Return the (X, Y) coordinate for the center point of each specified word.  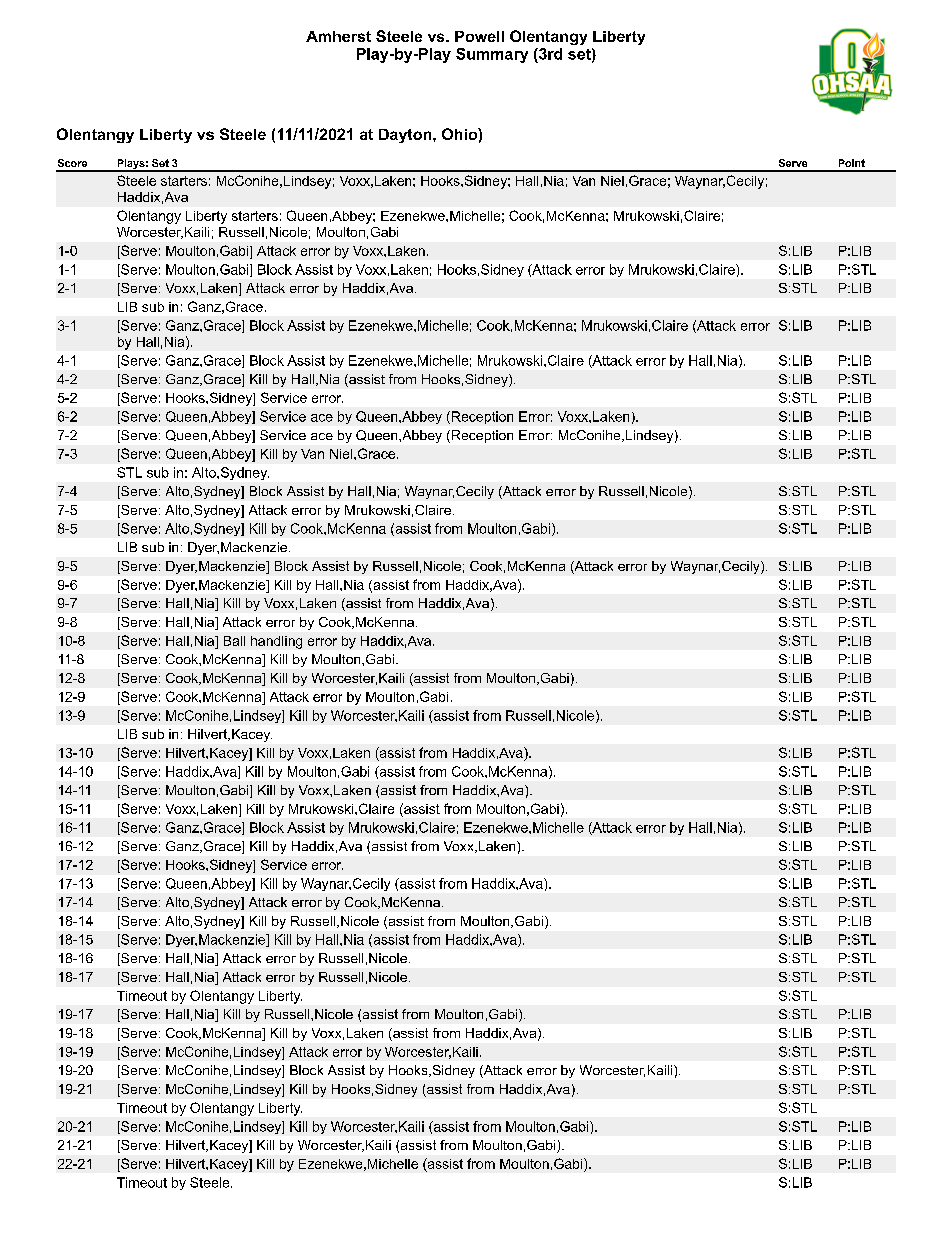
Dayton (406, 136)
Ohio (460, 134)
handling (276, 642)
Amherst (338, 36)
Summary (492, 55)
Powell (479, 36)
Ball (234, 641)
